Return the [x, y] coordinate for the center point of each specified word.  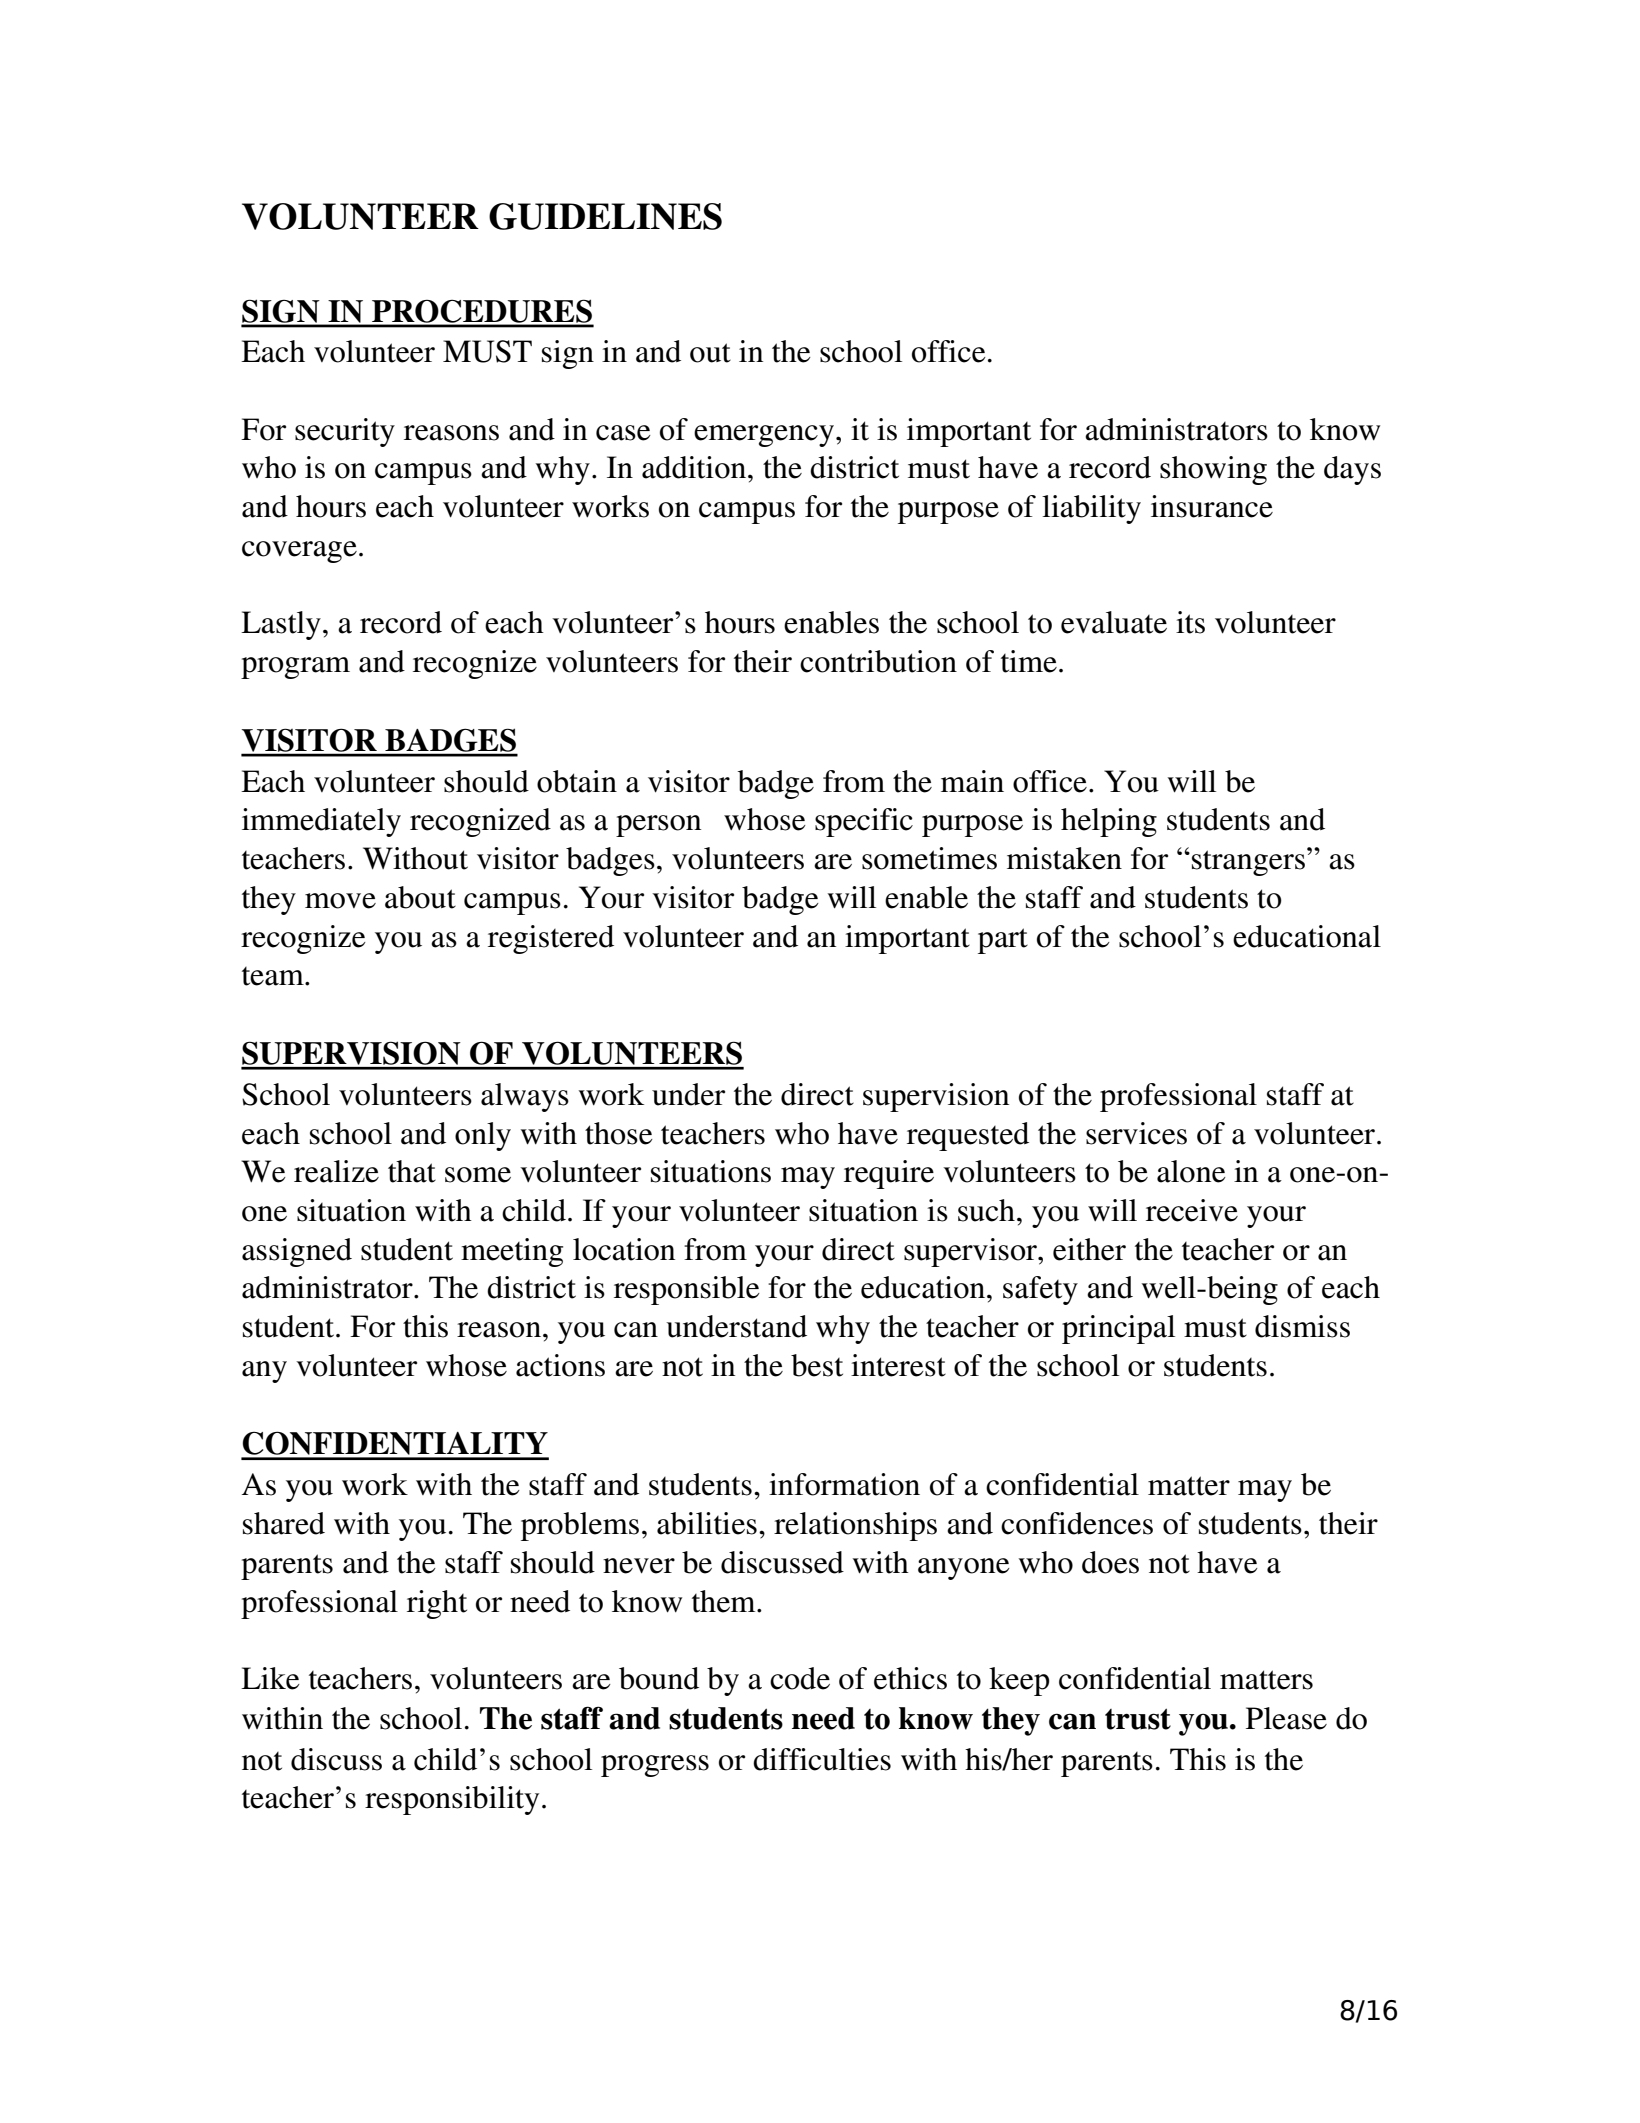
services [1136, 1133]
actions [560, 1365]
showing [1213, 470]
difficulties [822, 1759]
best [817, 1365]
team [274, 976]
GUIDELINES [605, 216]
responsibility [452, 1800]
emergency [765, 436]
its [1190, 622]
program [295, 668]
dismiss [1302, 1326]
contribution [878, 661]
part [1003, 941]
